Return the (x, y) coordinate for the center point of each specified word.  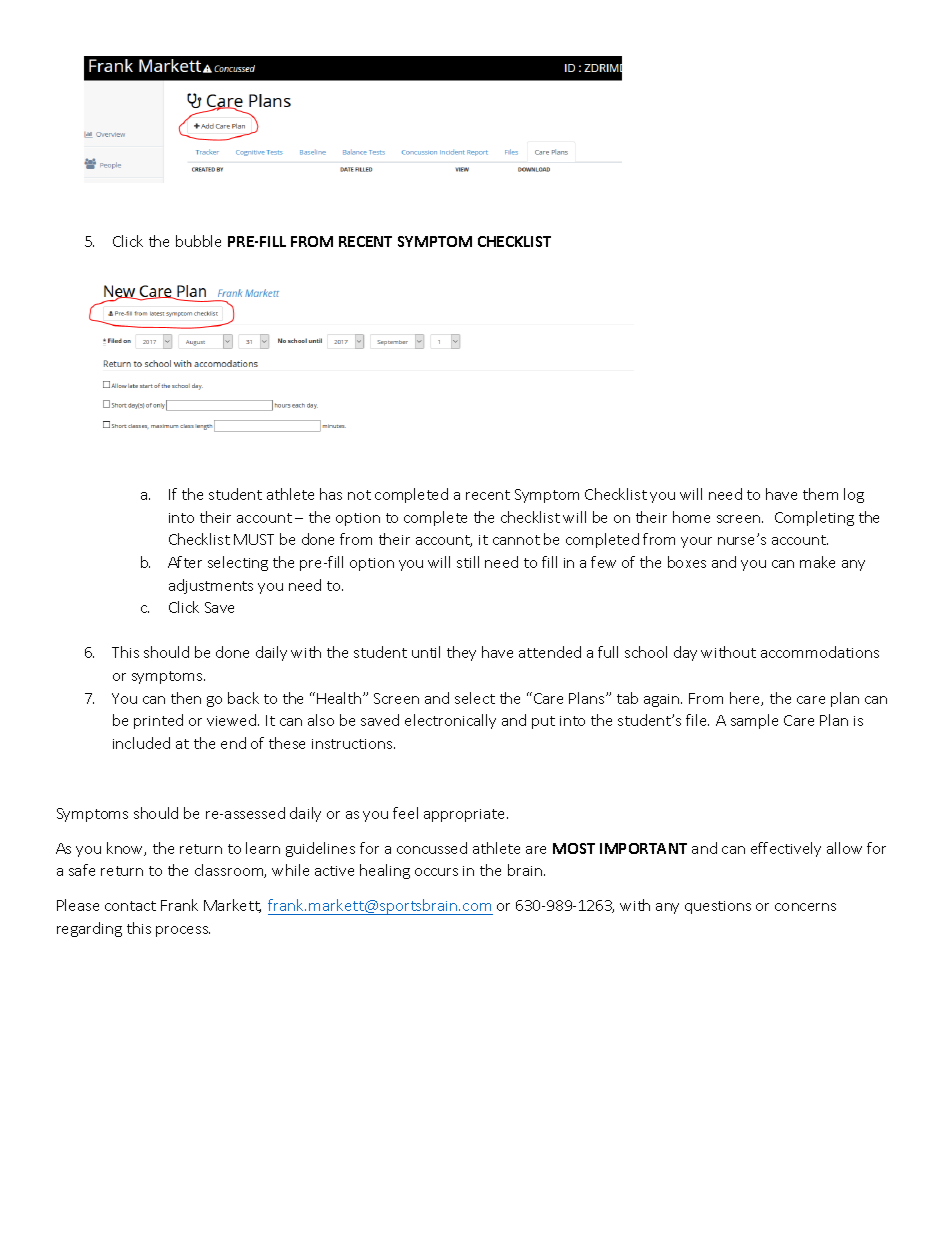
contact (130, 906)
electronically (450, 721)
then (186, 698)
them (820, 494)
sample (754, 721)
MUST (254, 539)
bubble (198, 241)
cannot (516, 540)
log (854, 495)
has (331, 494)
